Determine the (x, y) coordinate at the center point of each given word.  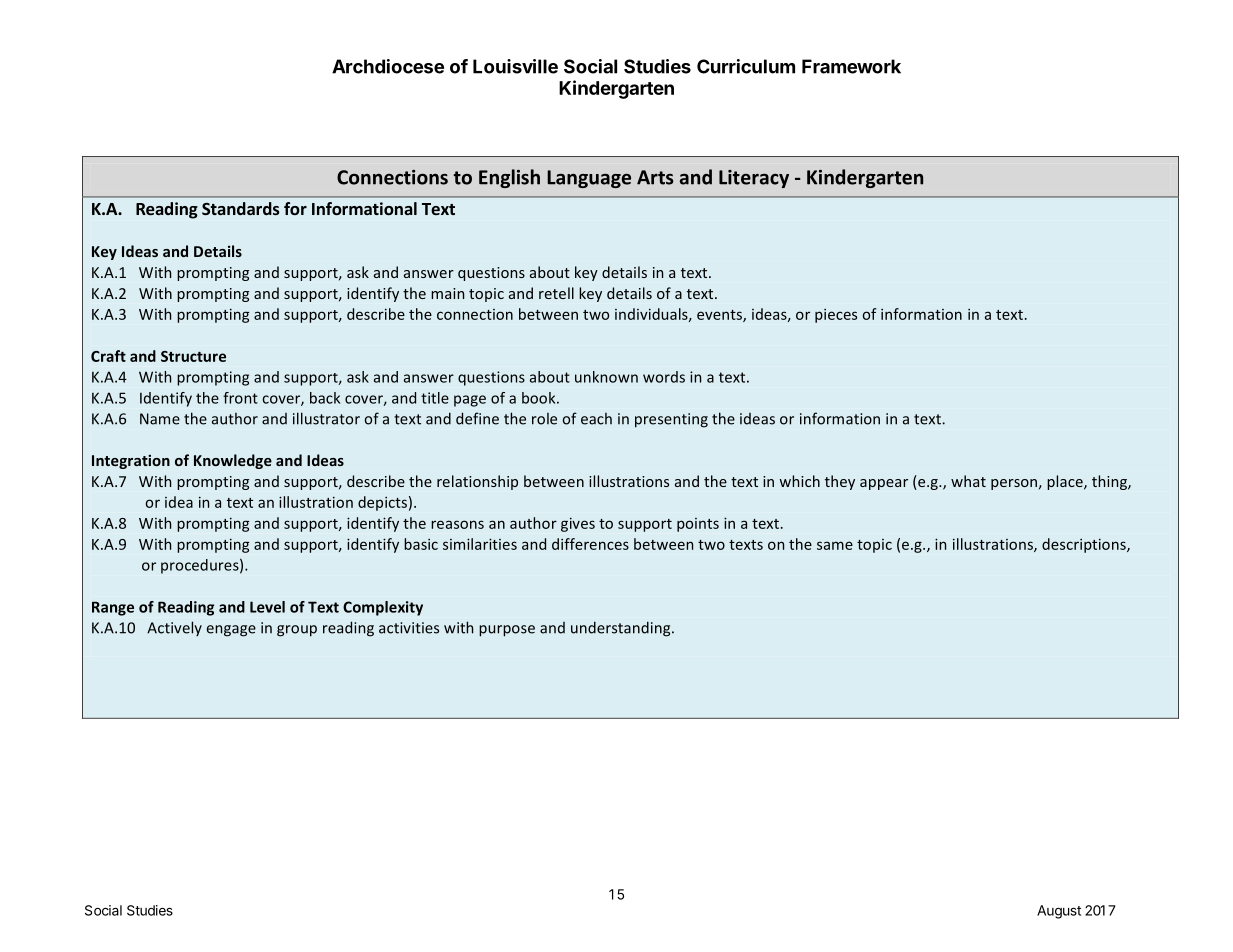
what (968, 481)
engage (231, 631)
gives (578, 524)
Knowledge (233, 461)
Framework (851, 66)
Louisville (515, 66)
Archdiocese (388, 66)
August (1059, 912)
